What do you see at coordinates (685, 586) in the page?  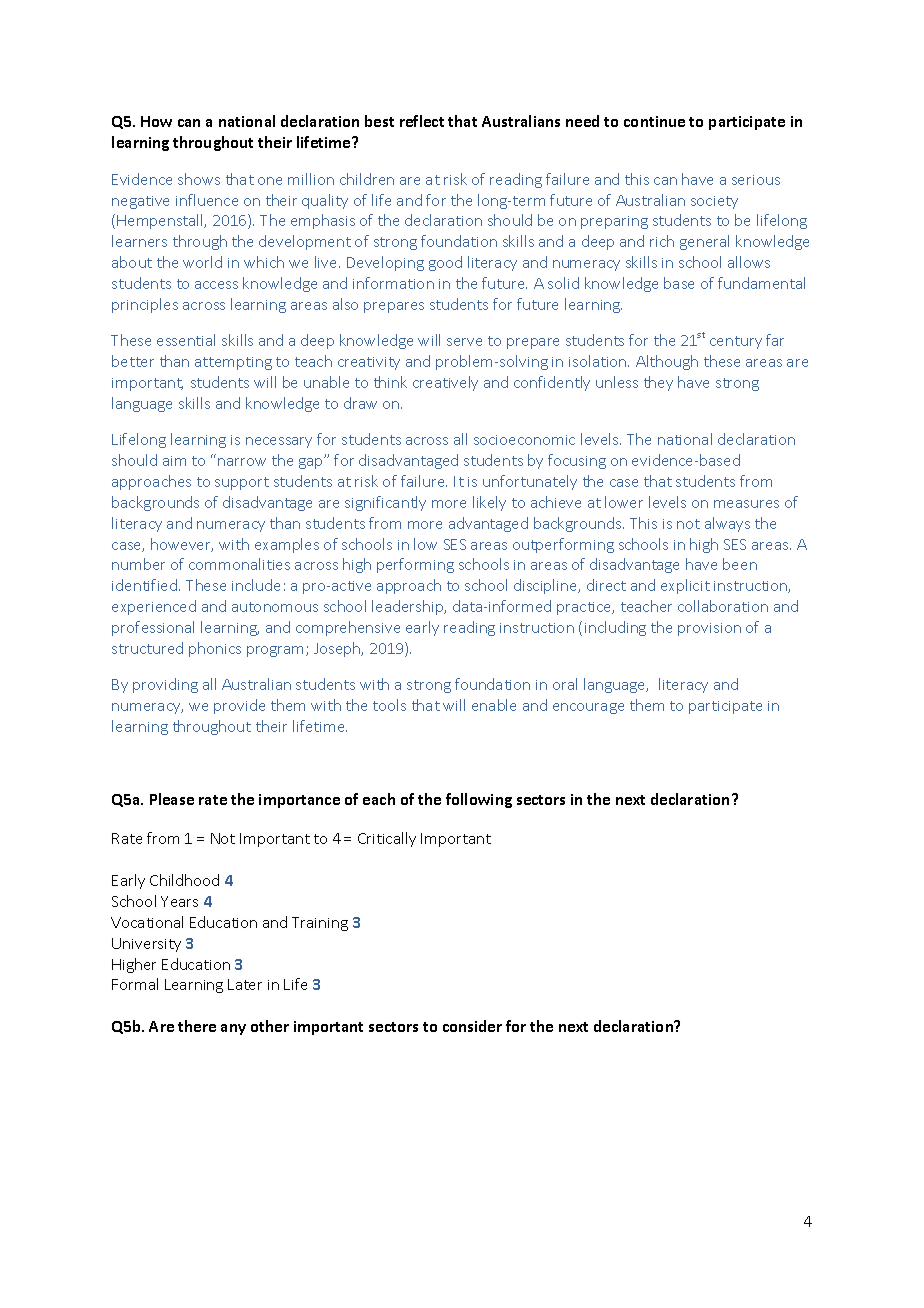 I see `explicit` at bounding box center [685, 586].
